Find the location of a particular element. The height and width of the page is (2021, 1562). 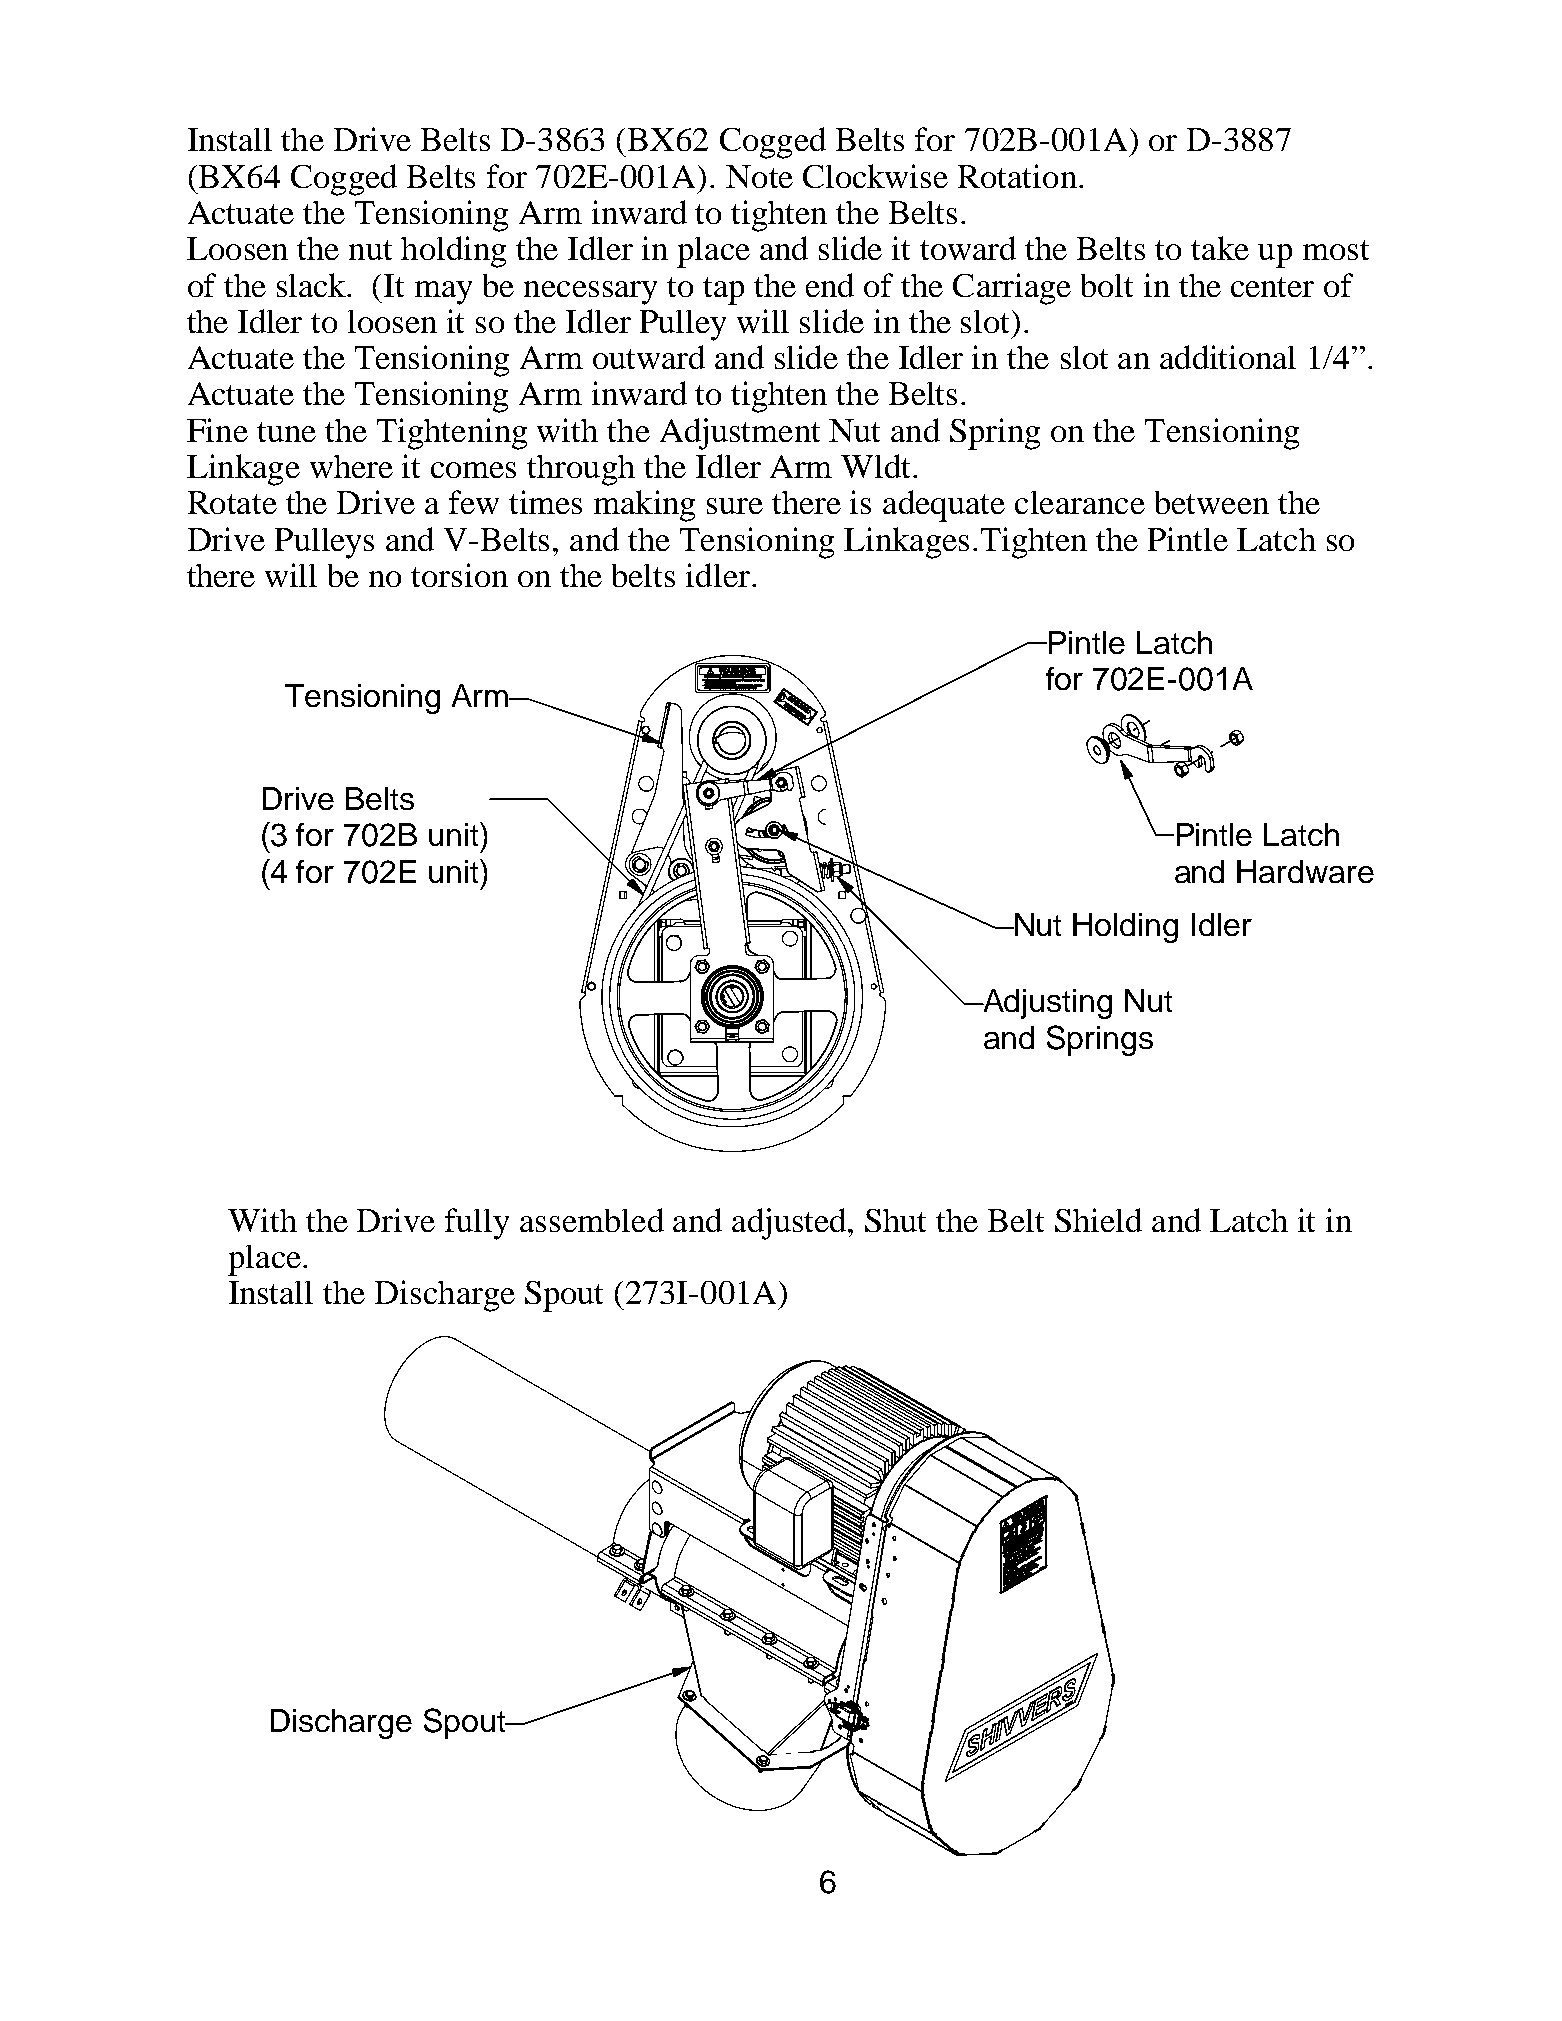

Note is located at coordinates (759, 176).
